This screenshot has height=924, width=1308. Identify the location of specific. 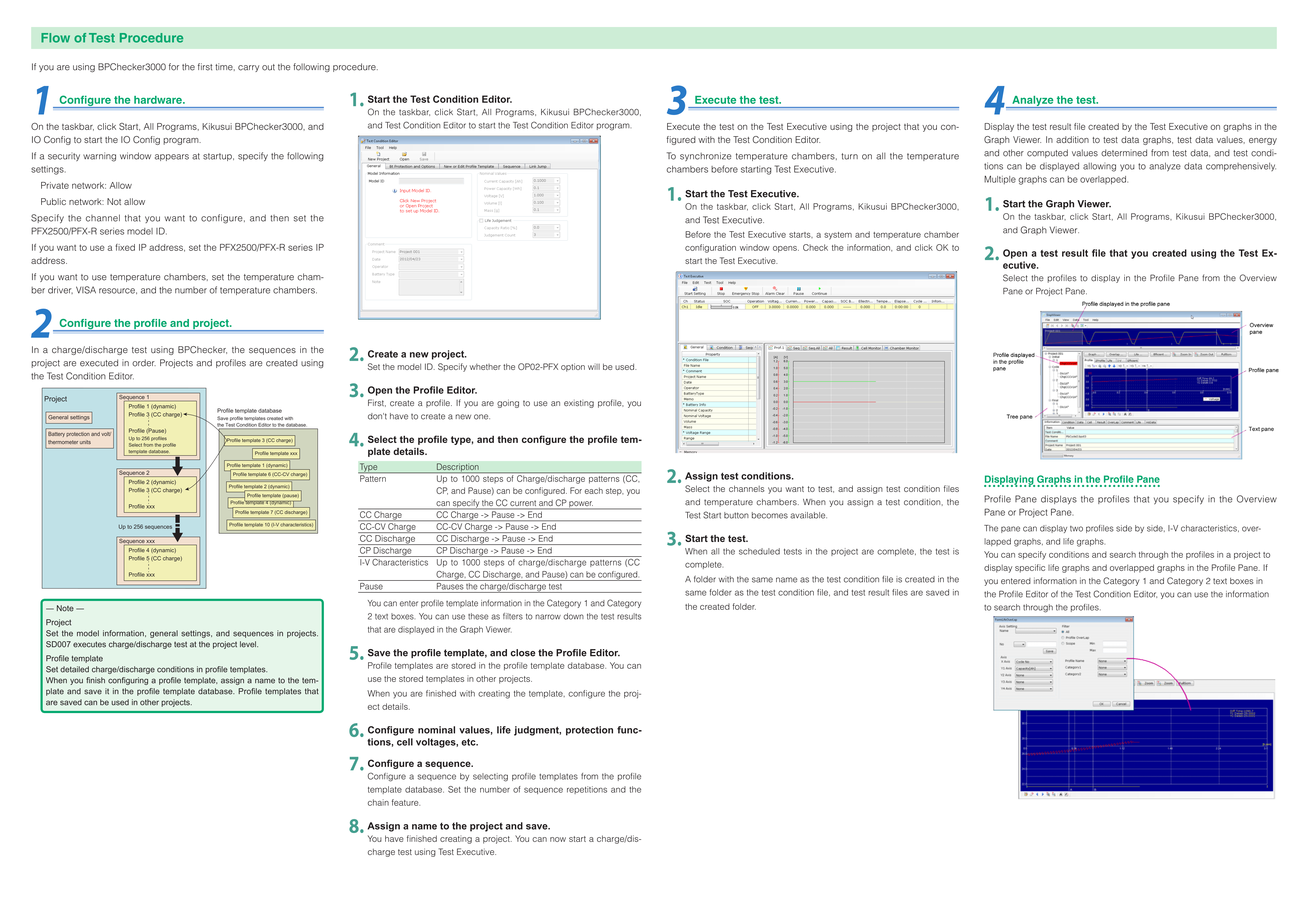
(1030, 568).
